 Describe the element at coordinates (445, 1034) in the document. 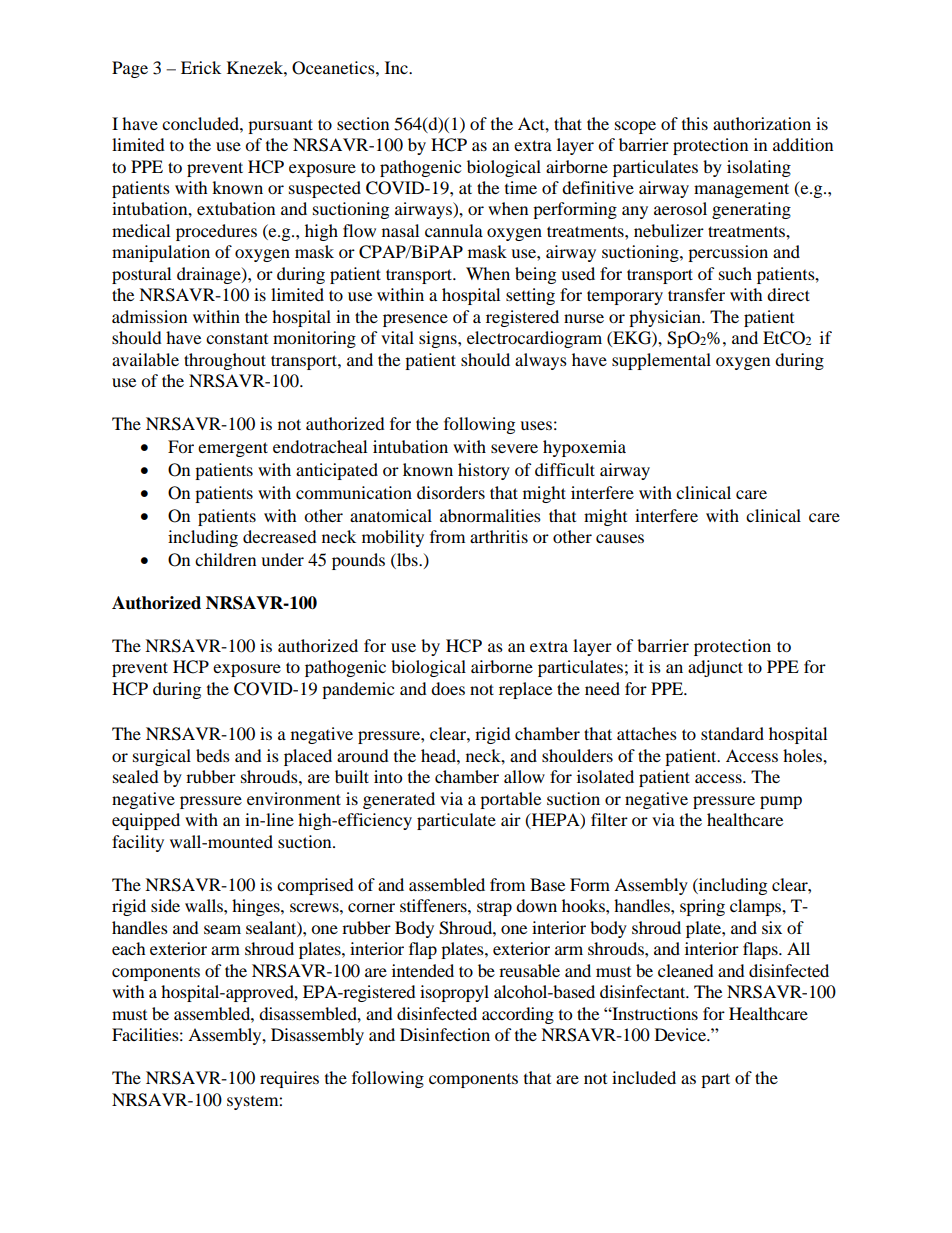

I see `Disinfection` at that location.
